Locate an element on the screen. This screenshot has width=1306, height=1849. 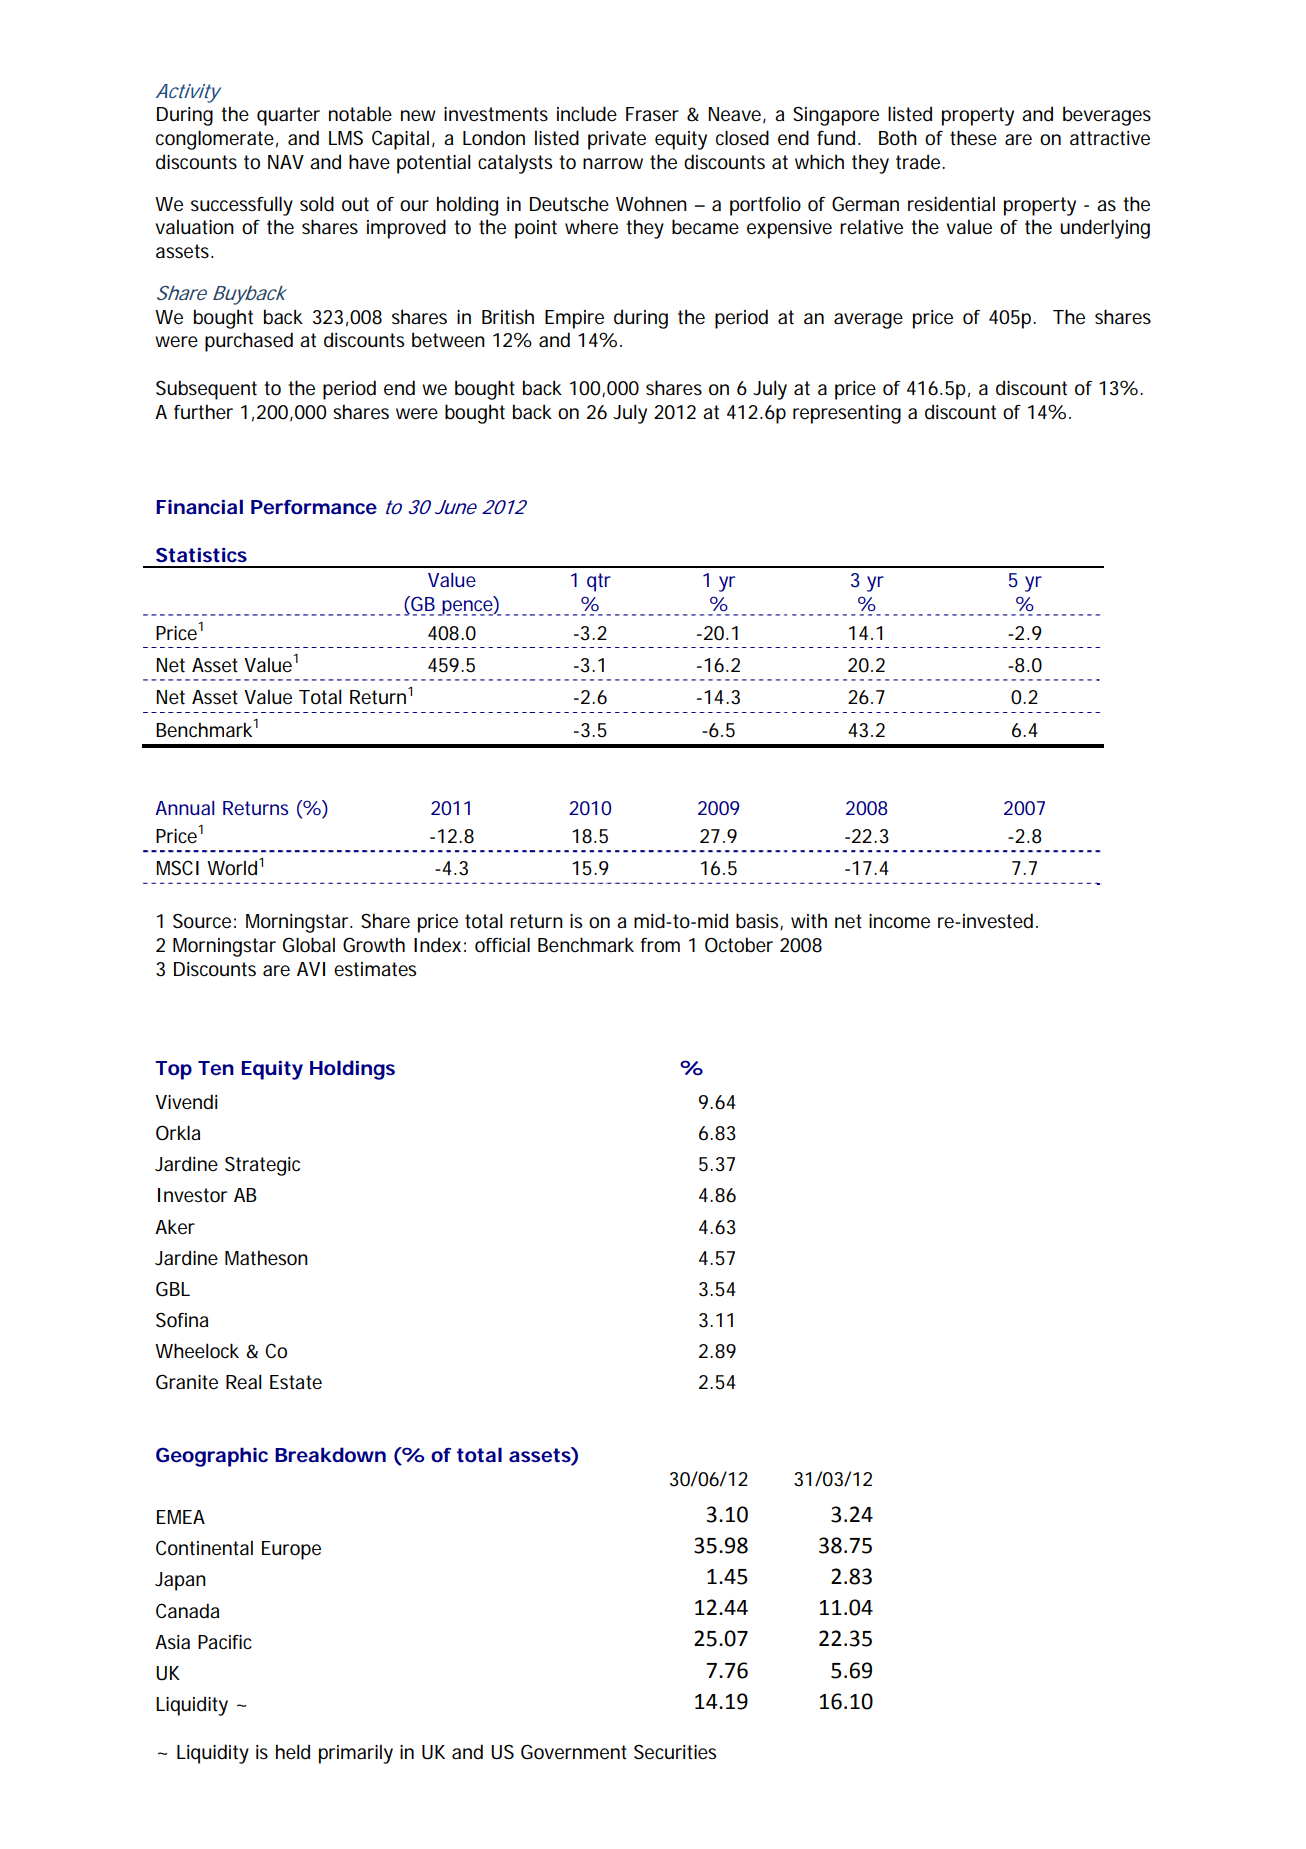
held is located at coordinates (293, 1751).
